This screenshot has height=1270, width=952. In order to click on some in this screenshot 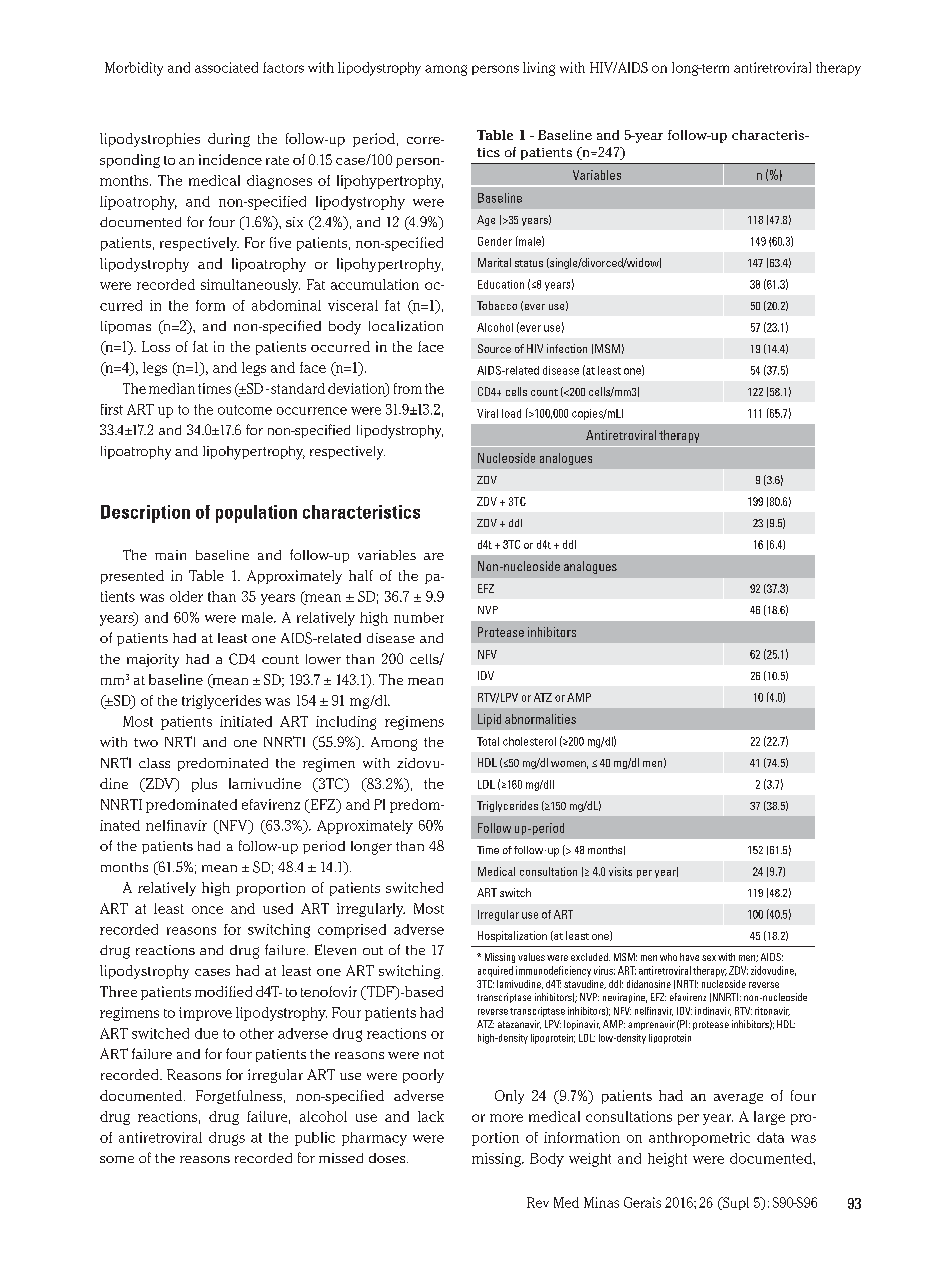, I will do `click(117, 1159)`.
